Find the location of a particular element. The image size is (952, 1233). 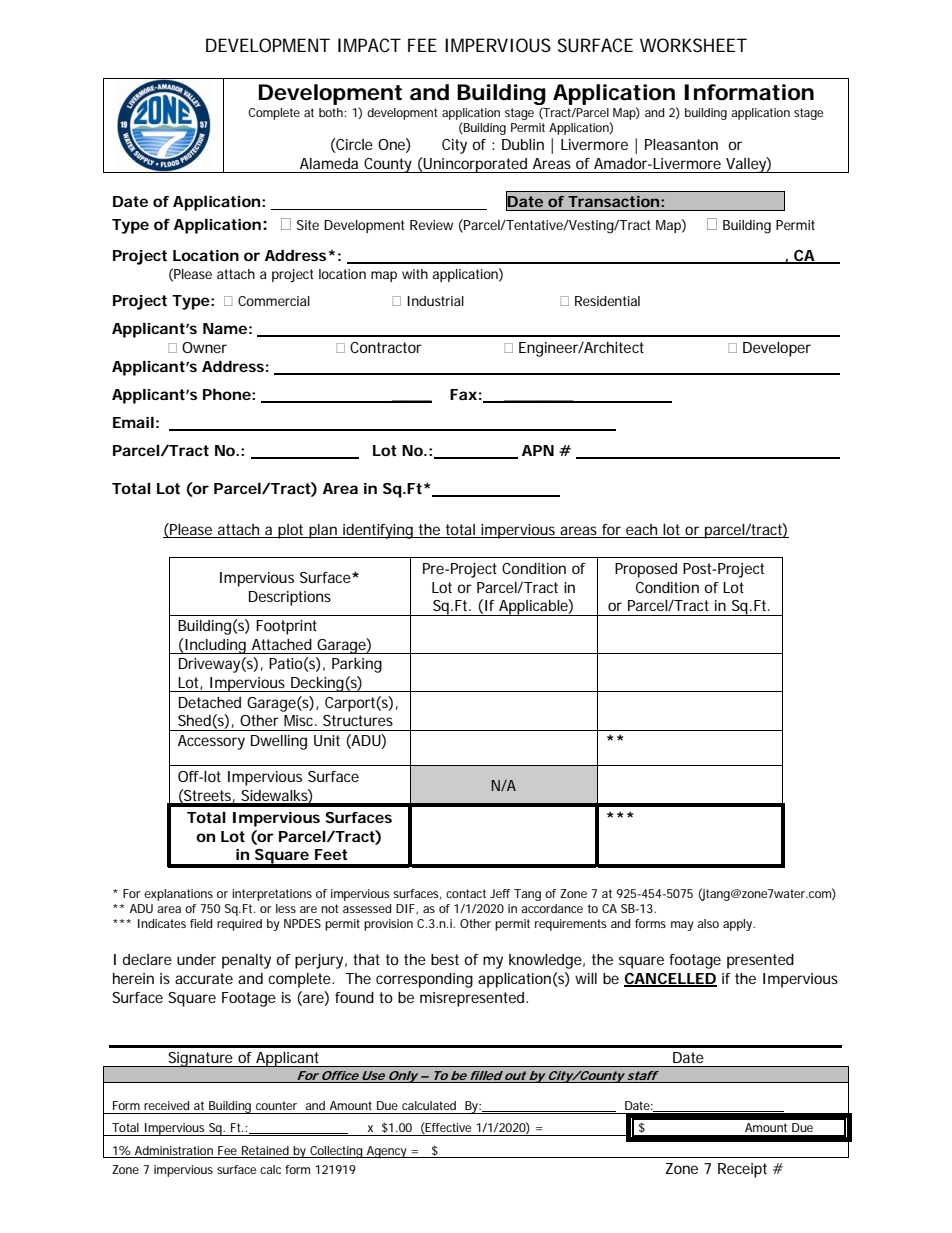

Agency is located at coordinates (387, 1152).
